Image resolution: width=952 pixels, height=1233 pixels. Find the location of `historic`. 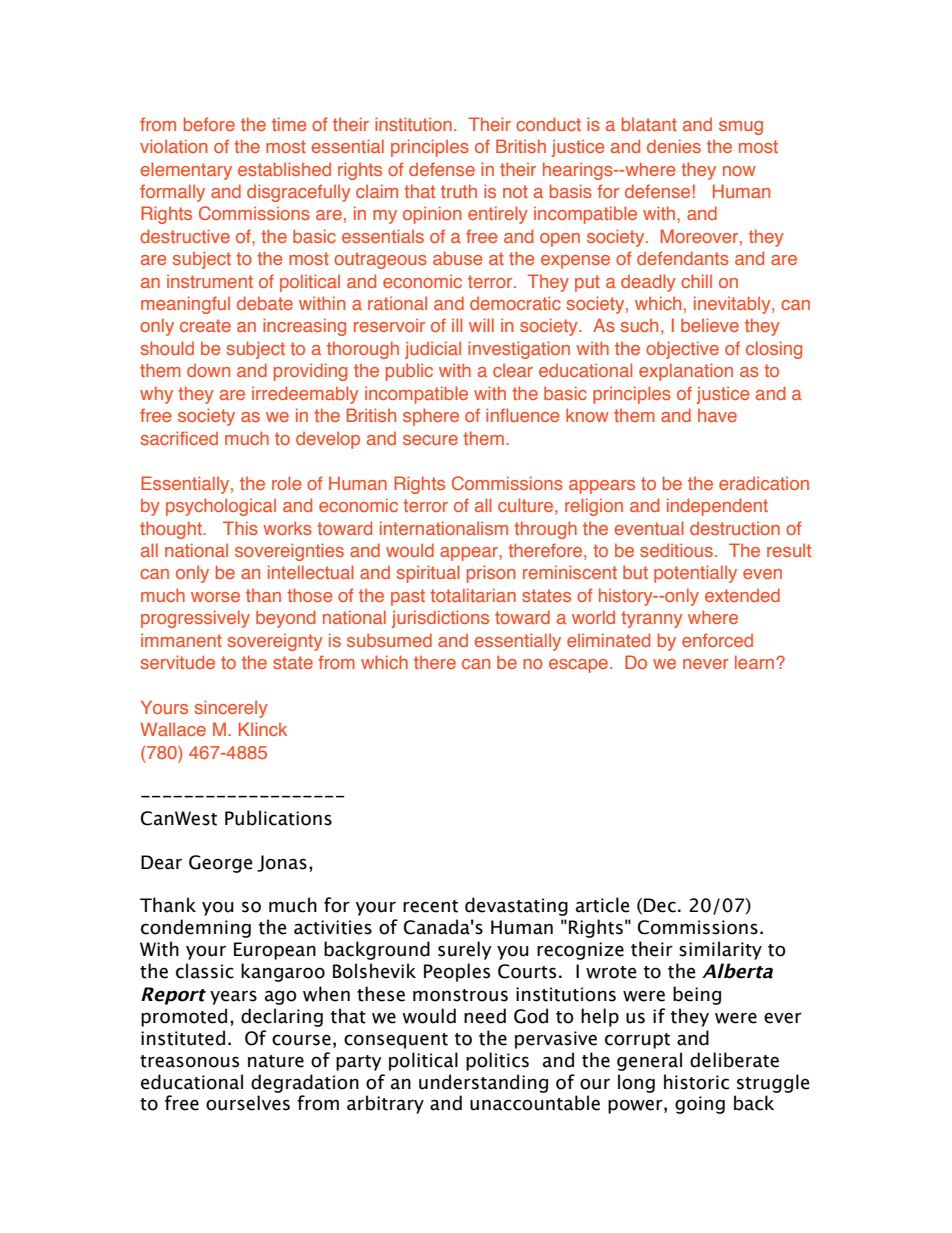

historic is located at coordinates (696, 1082).
